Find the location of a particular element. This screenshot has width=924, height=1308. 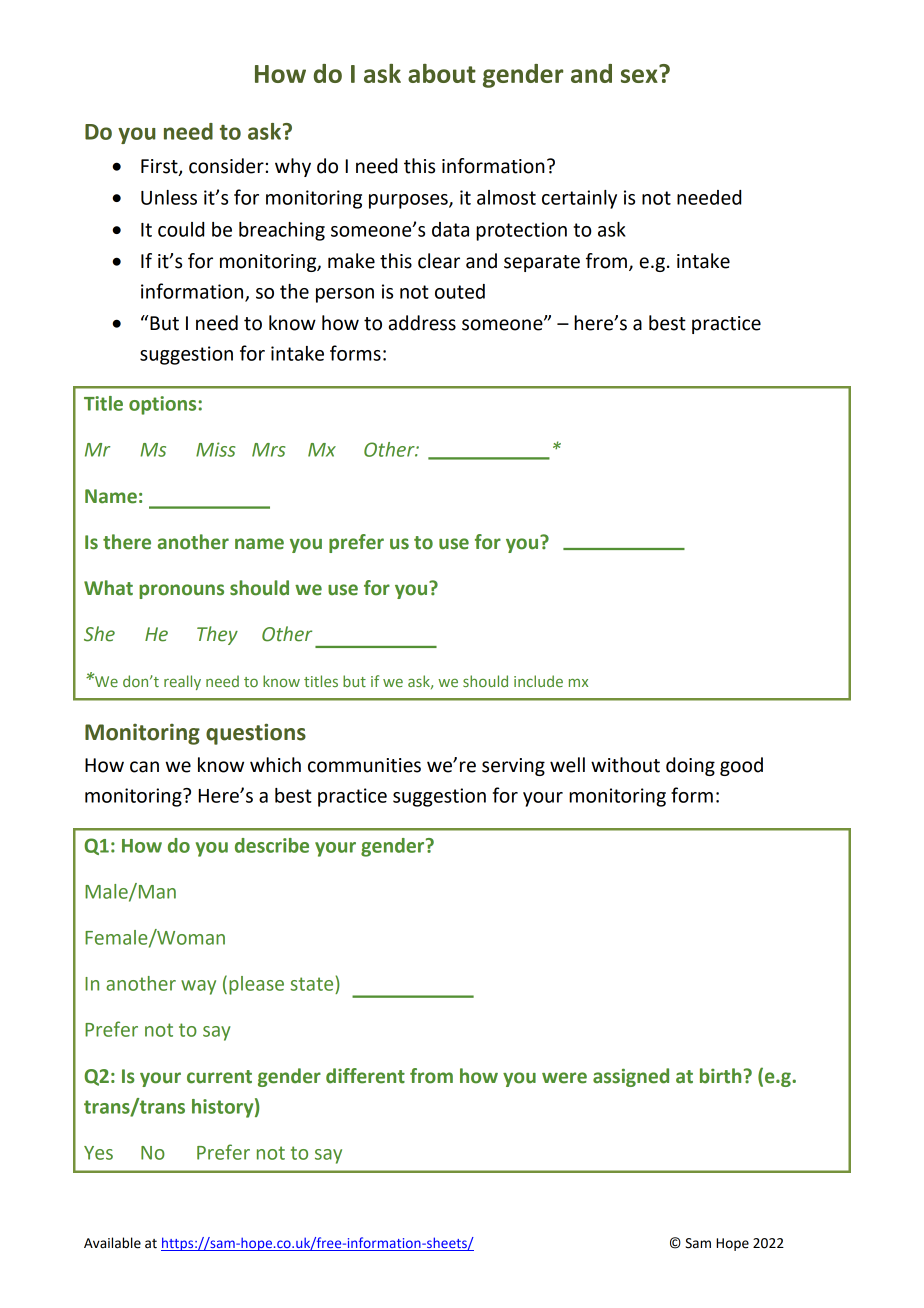

about is located at coordinates (442, 73).
